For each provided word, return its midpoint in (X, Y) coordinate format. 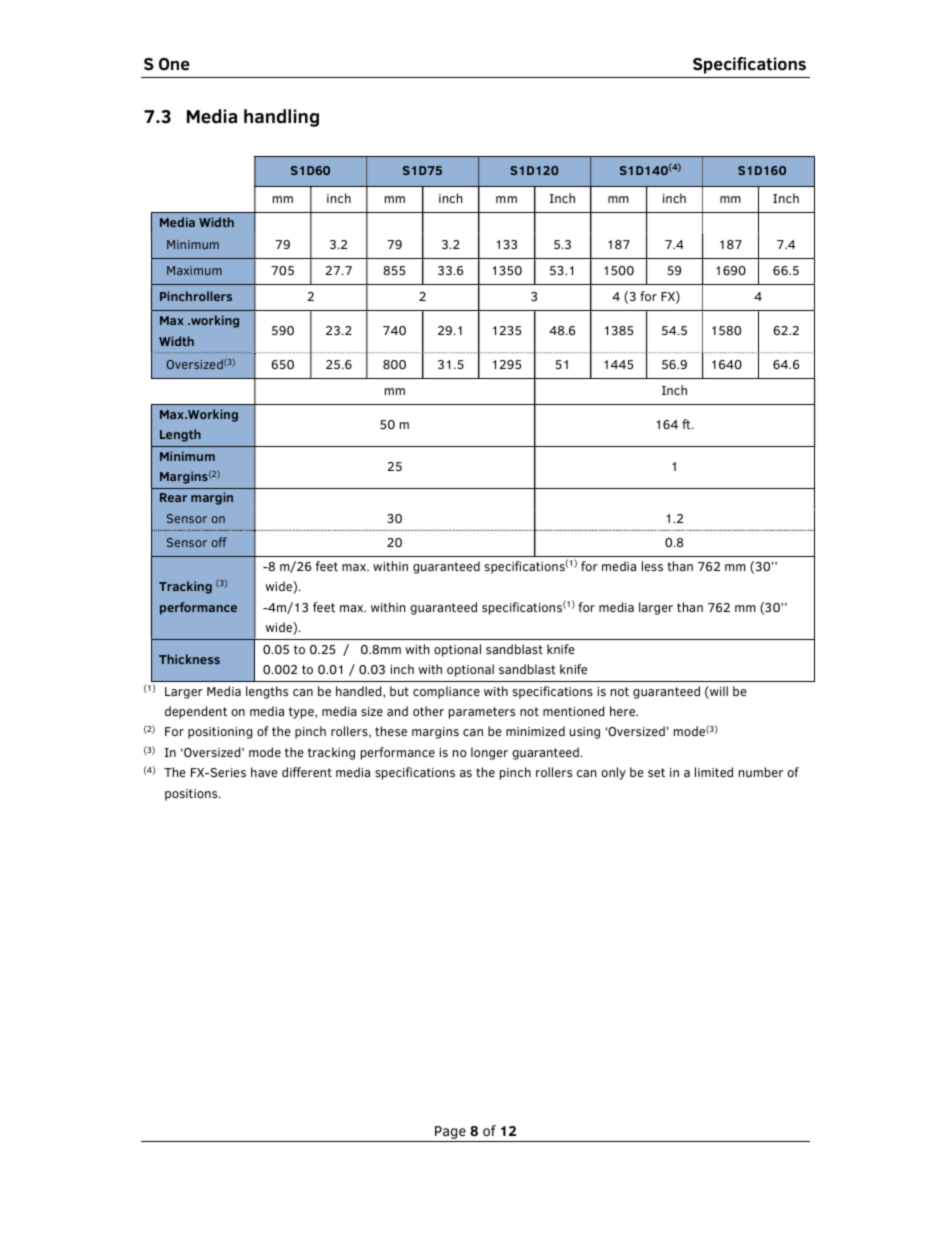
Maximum (194, 270)
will (718, 692)
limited (714, 772)
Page (450, 1134)
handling (281, 118)
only (613, 773)
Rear (173, 497)
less (652, 566)
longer (489, 753)
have (264, 772)
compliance (446, 692)
